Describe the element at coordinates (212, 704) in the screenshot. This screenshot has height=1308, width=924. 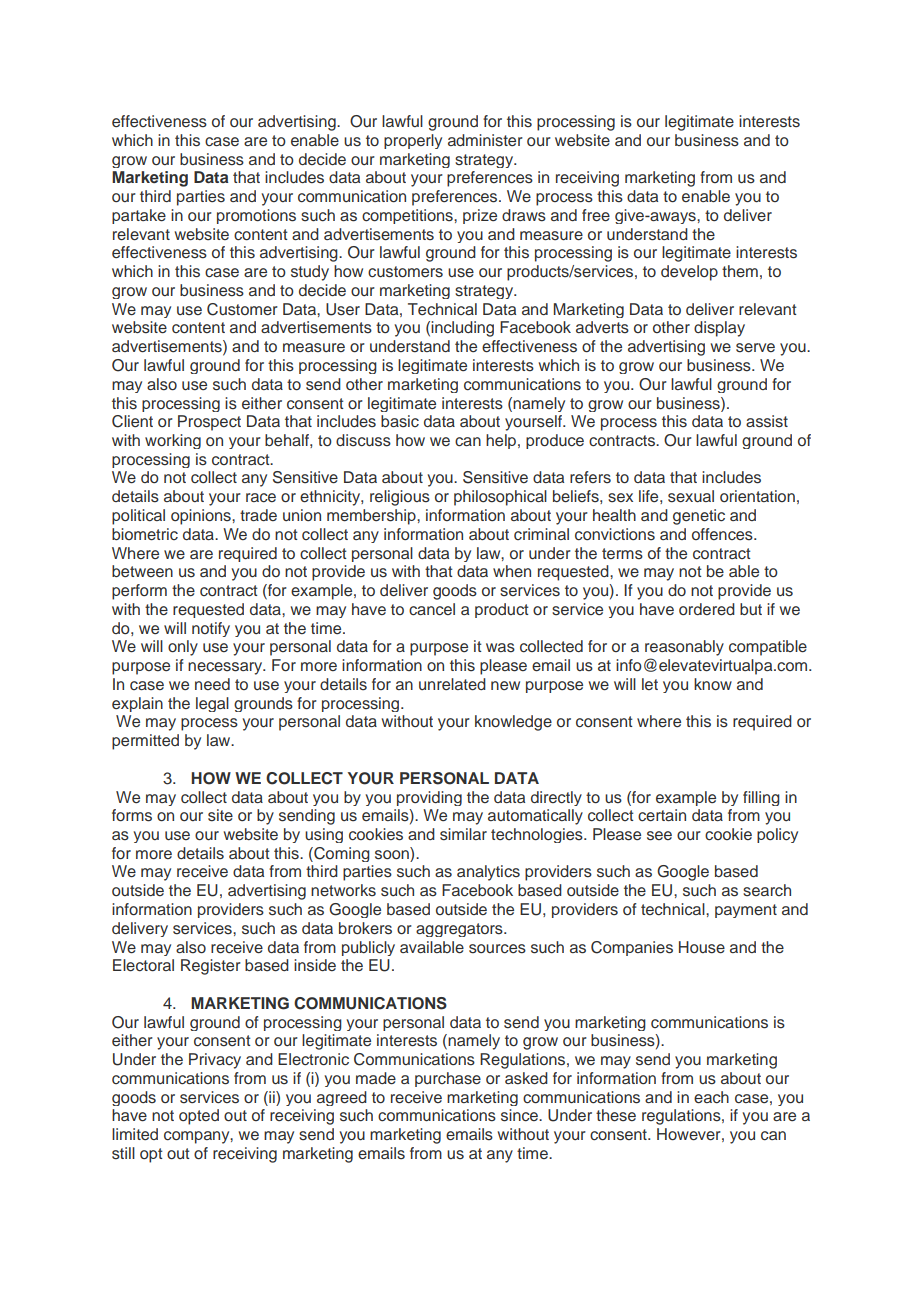
I see `legal` at that location.
